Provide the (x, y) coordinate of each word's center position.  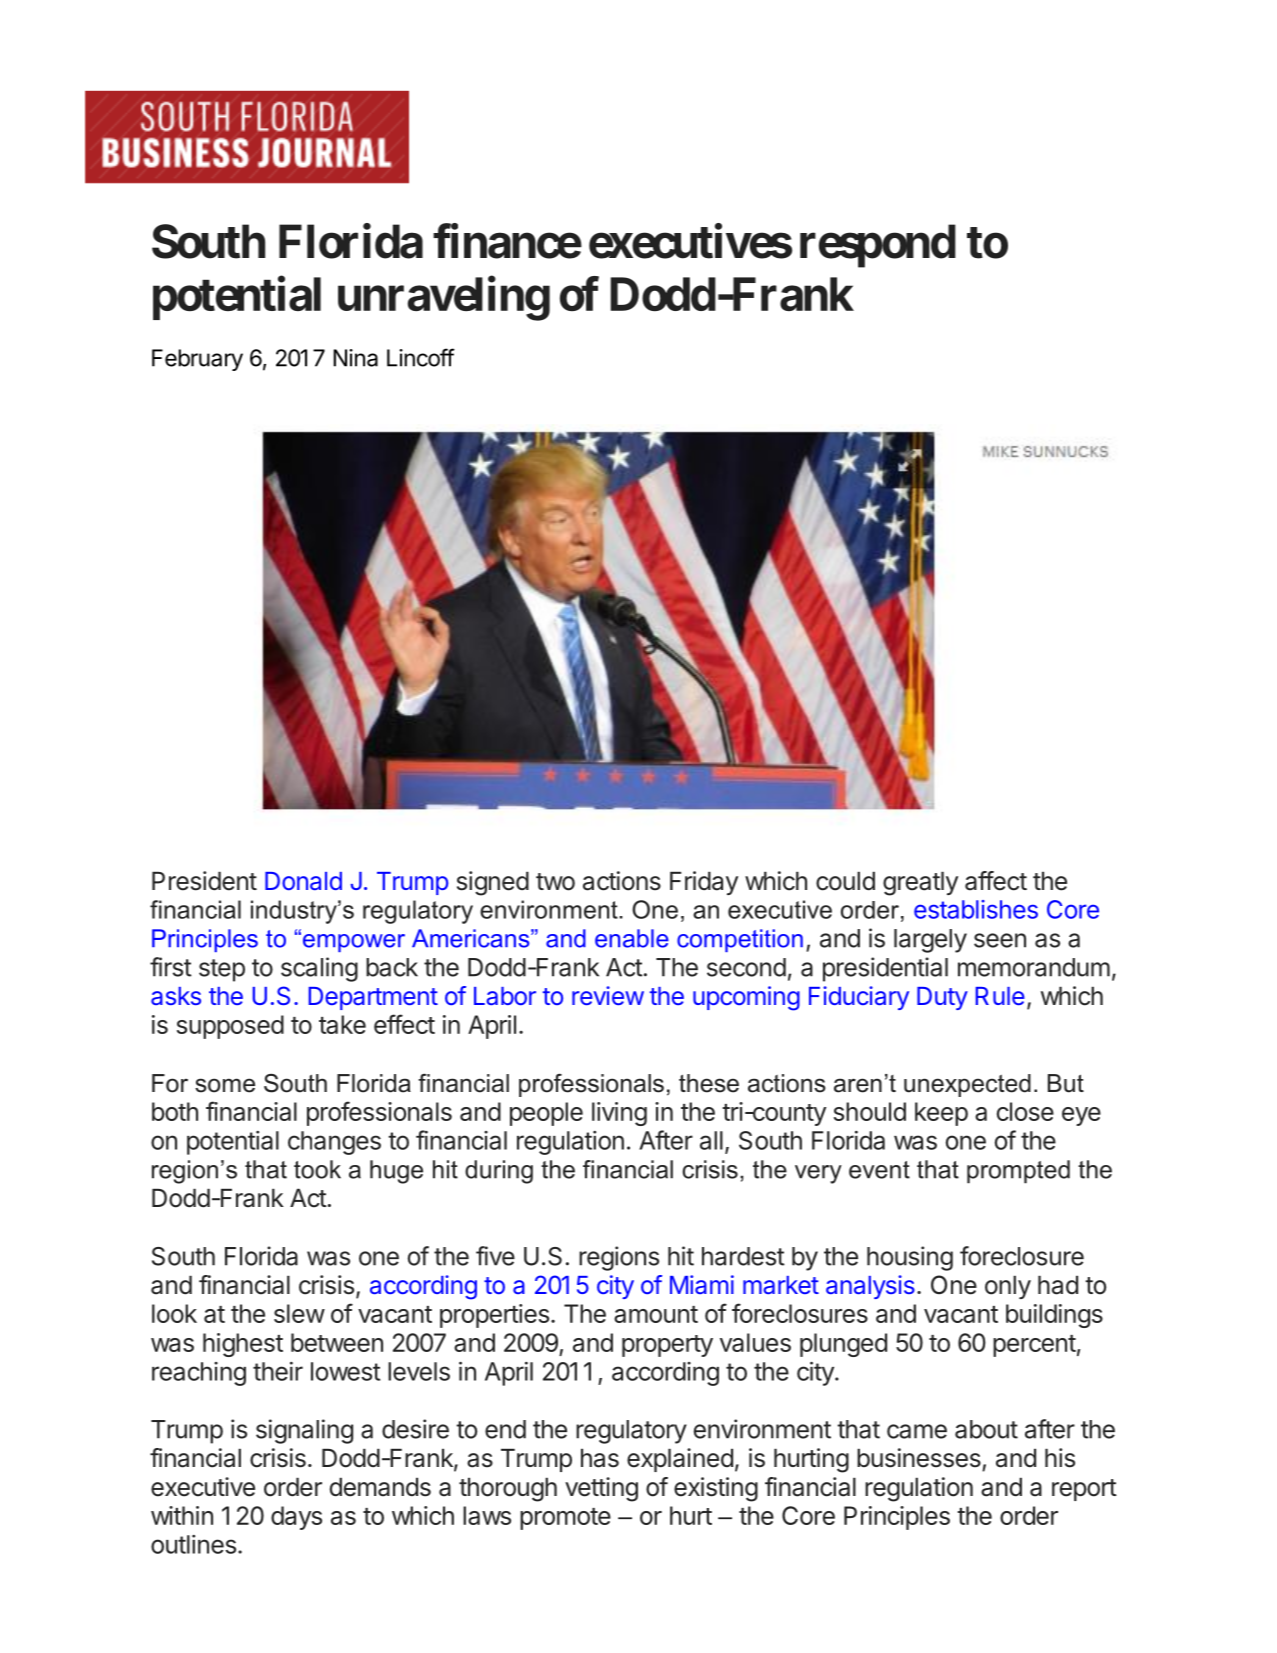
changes (334, 1143)
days (296, 1518)
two (555, 882)
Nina (355, 358)
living (619, 1114)
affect (996, 881)
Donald (303, 881)
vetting (601, 1489)
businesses (919, 1458)
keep (941, 1114)
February (197, 360)
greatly (920, 884)
